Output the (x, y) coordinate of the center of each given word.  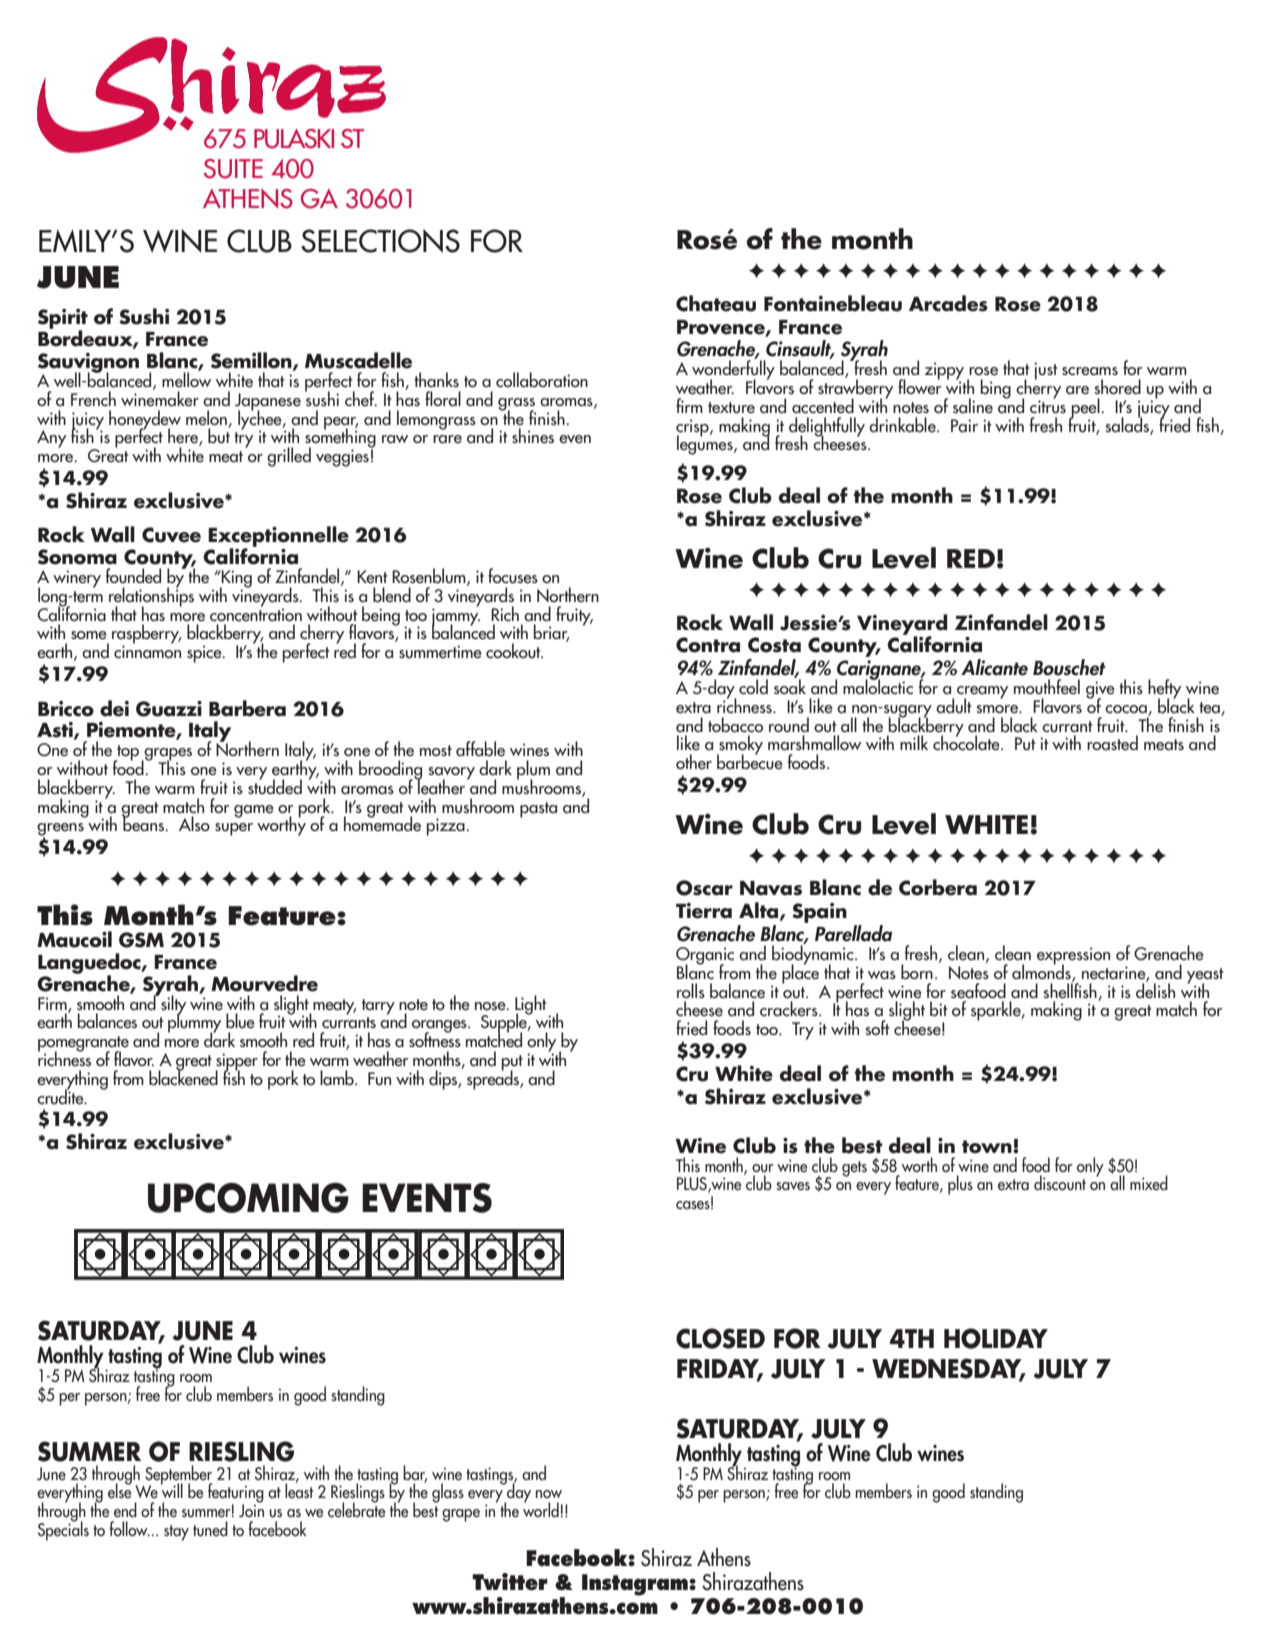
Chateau (716, 303)
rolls (691, 990)
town (988, 1147)
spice (205, 654)
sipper (236, 1063)
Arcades (948, 303)
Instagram (636, 1585)
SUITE (233, 169)
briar (551, 633)
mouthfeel (1047, 687)
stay (176, 1533)
